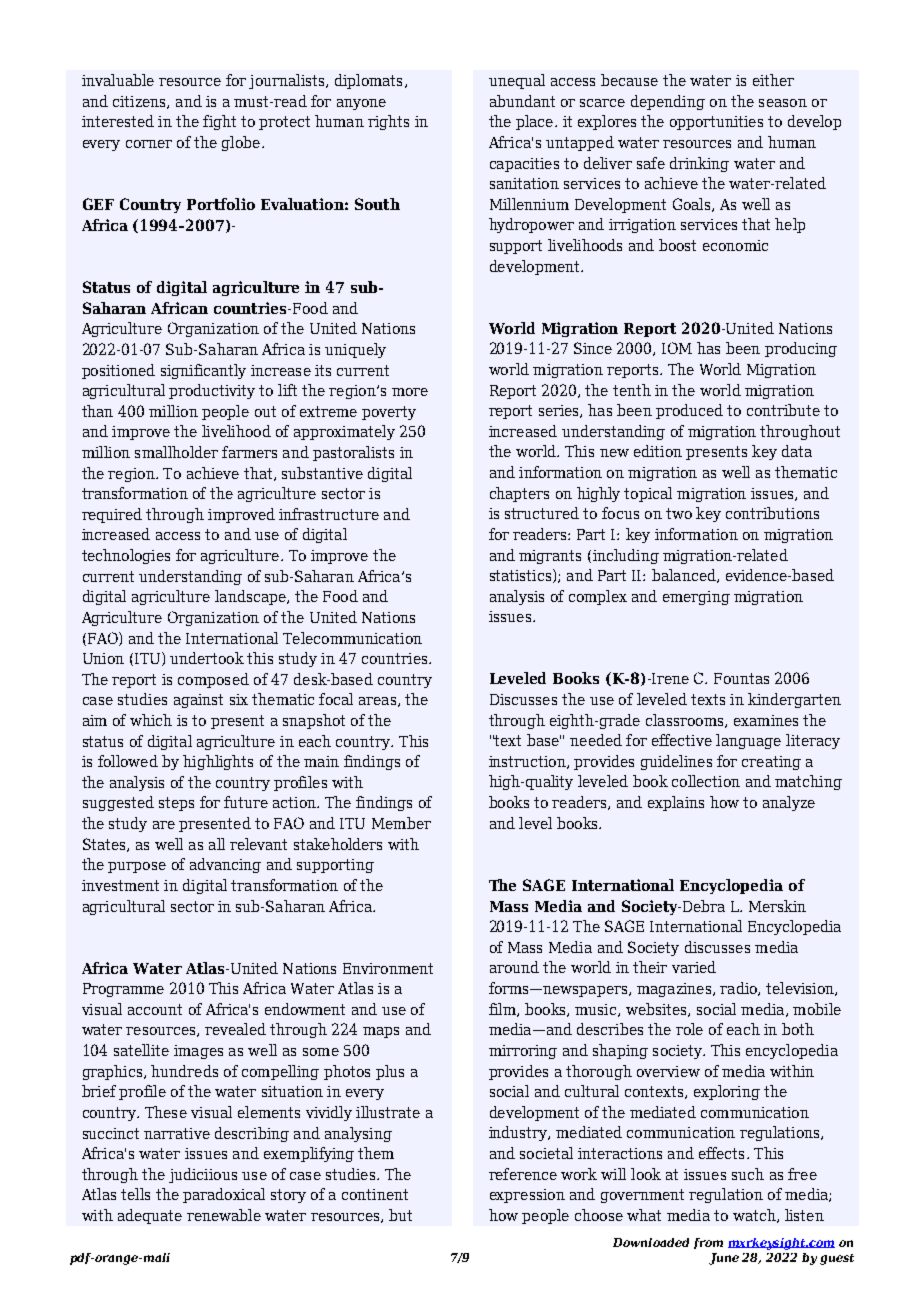 Image resolution: width=924 pixels, height=1308 pixels. Describe the element at coordinates (176, 452) in the document. I see `smallholder` at that location.
